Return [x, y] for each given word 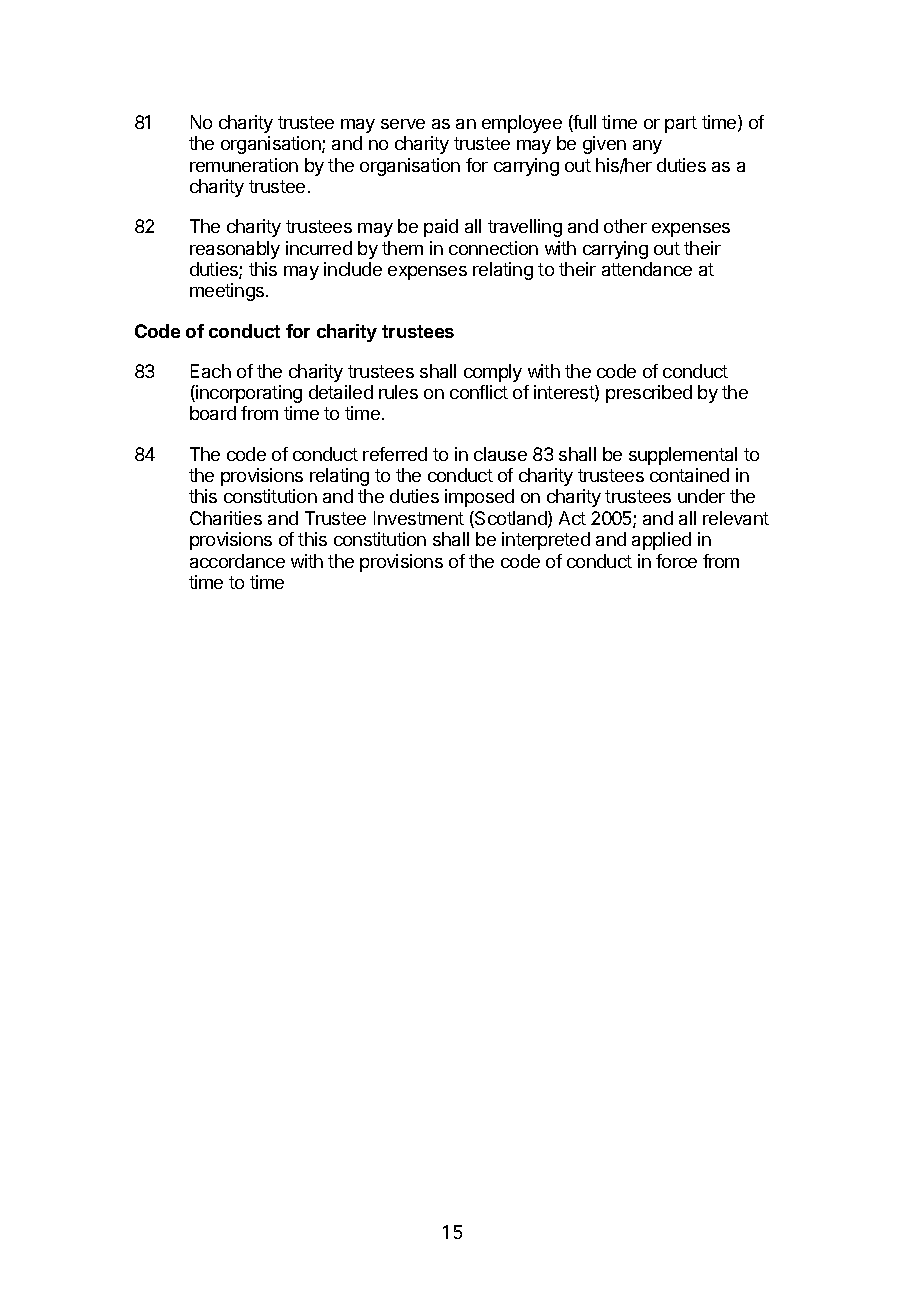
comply [493, 373]
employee [522, 124]
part [681, 124]
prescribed [649, 394]
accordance [237, 561]
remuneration [244, 165]
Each [211, 371]
